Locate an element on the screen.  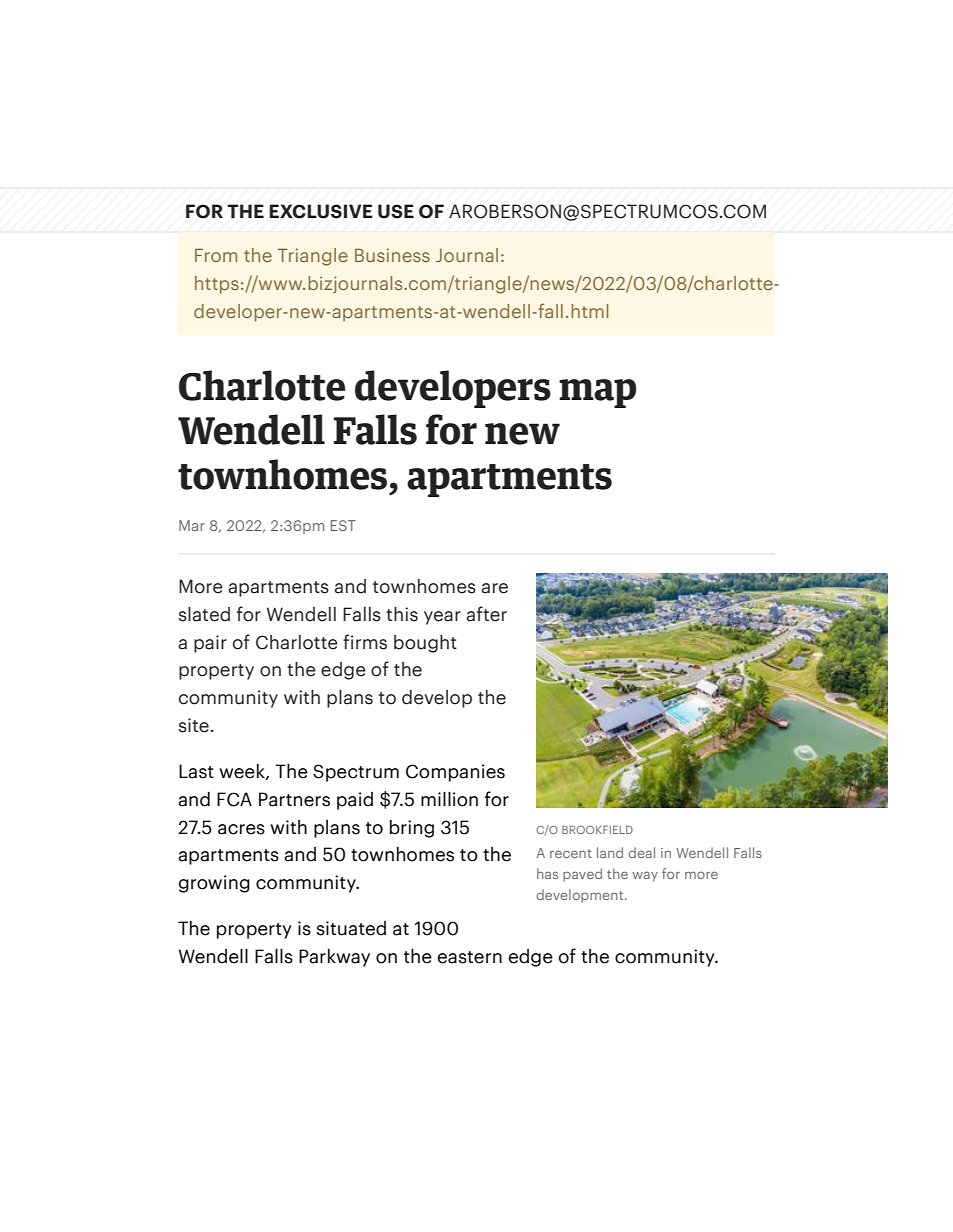
are is located at coordinates (494, 588).
